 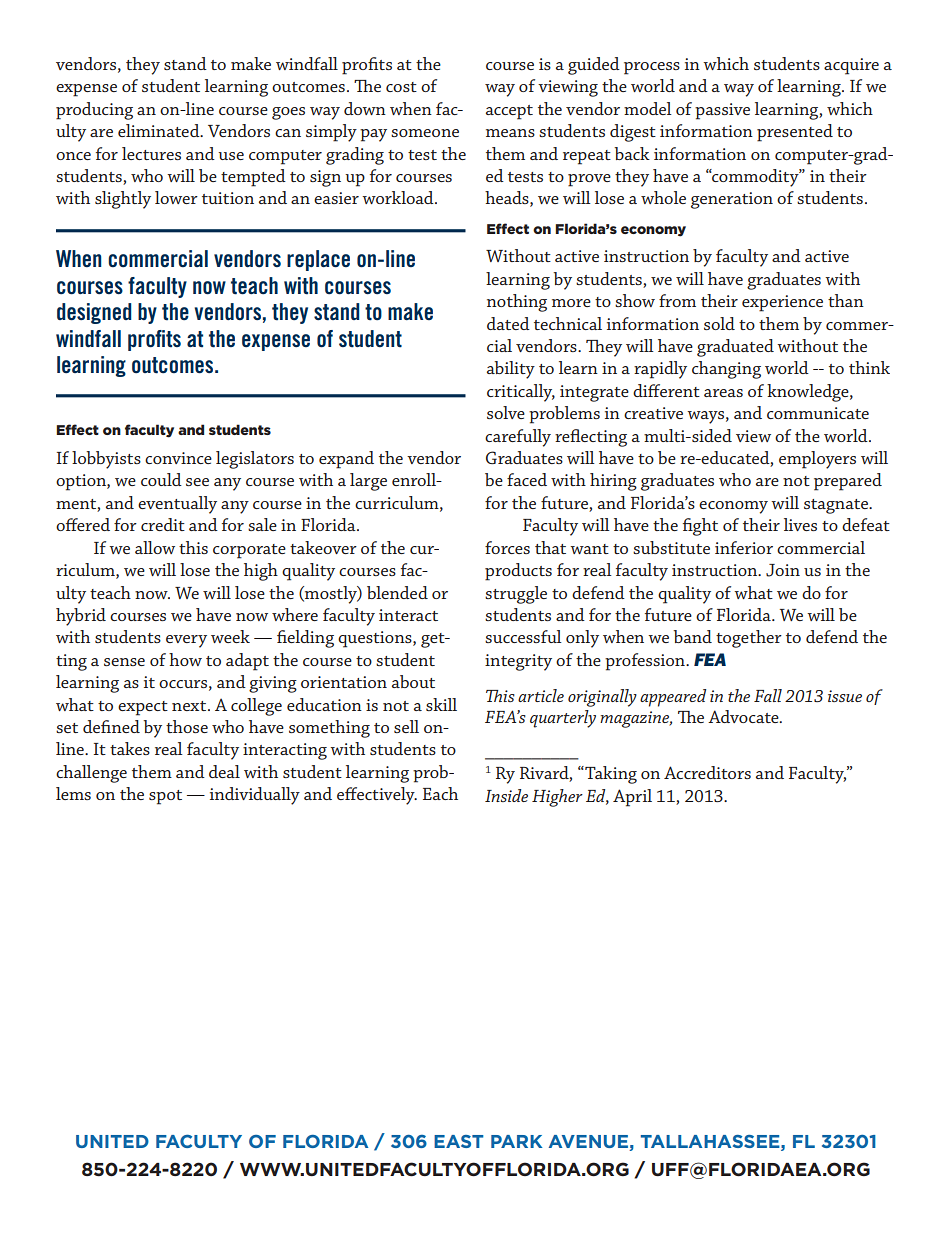 What do you see at coordinates (818, 413) in the screenshot?
I see `communicate` at bounding box center [818, 413].
